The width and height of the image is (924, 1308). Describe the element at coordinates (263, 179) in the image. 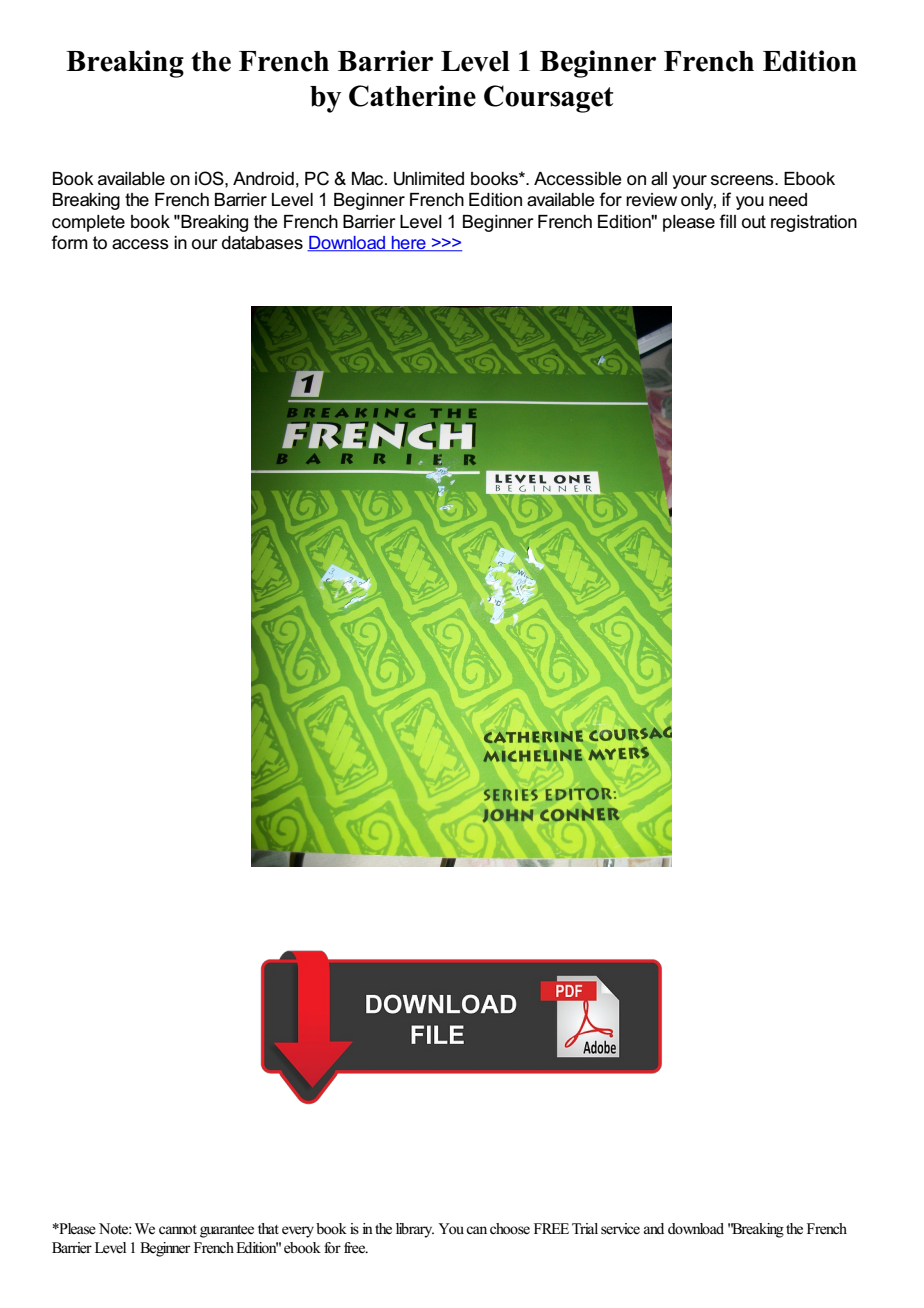

I see `Android` at that location.
